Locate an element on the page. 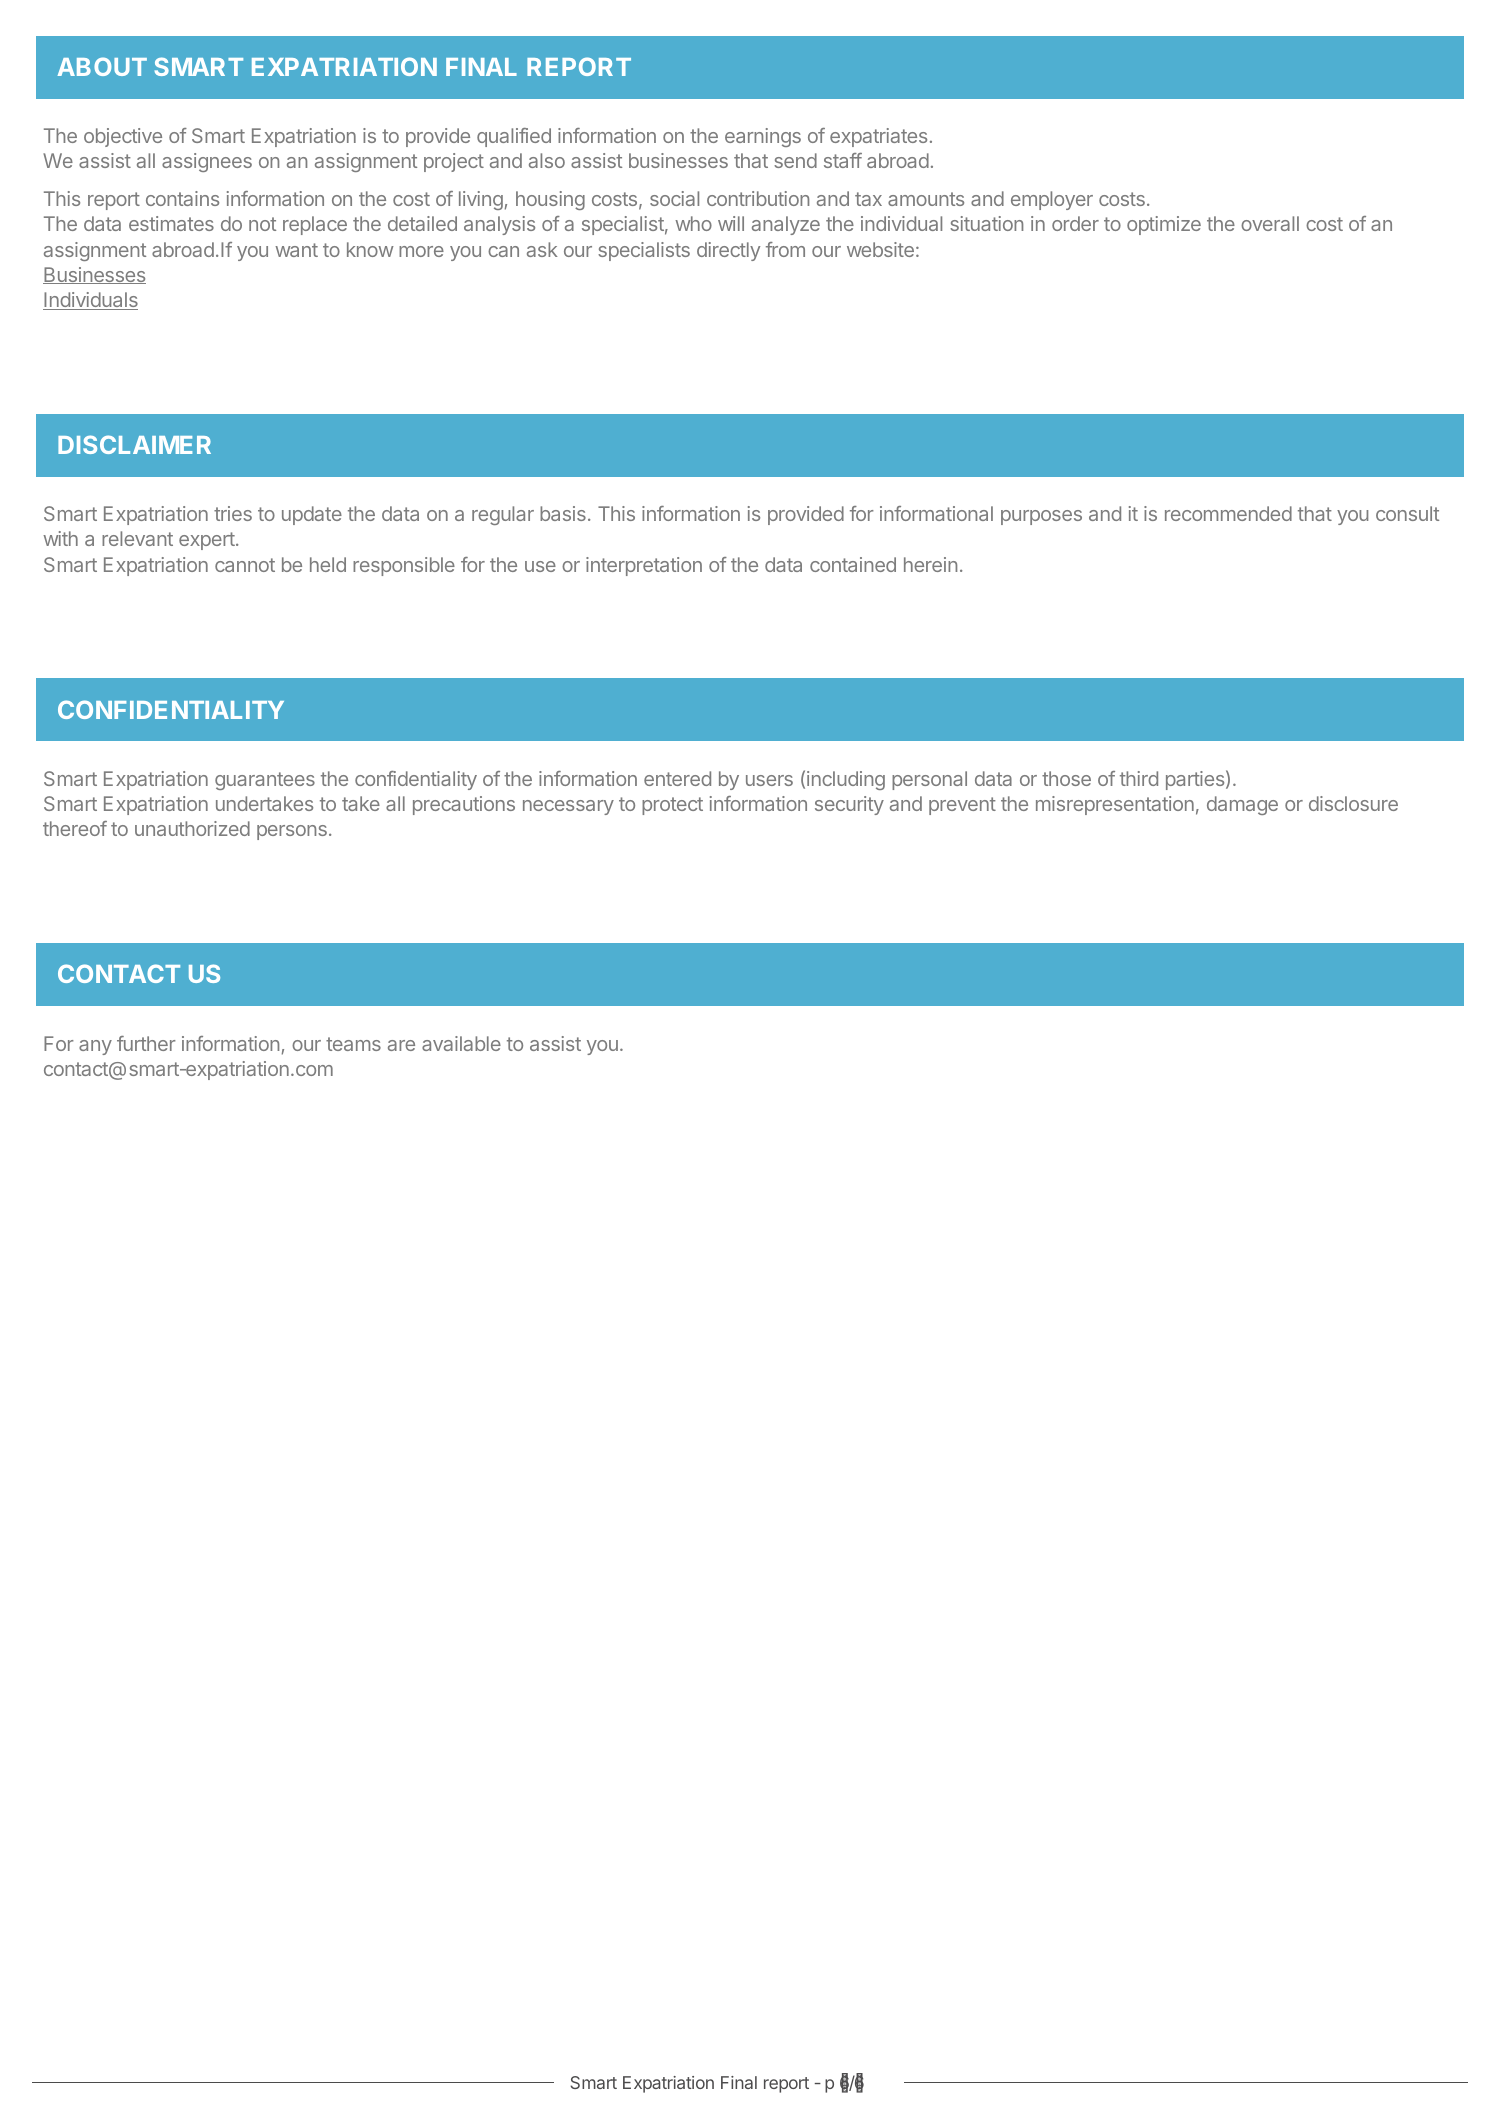 The height and width of the image is (2122, 1500). cannot is located at coordinates (245, 565).
